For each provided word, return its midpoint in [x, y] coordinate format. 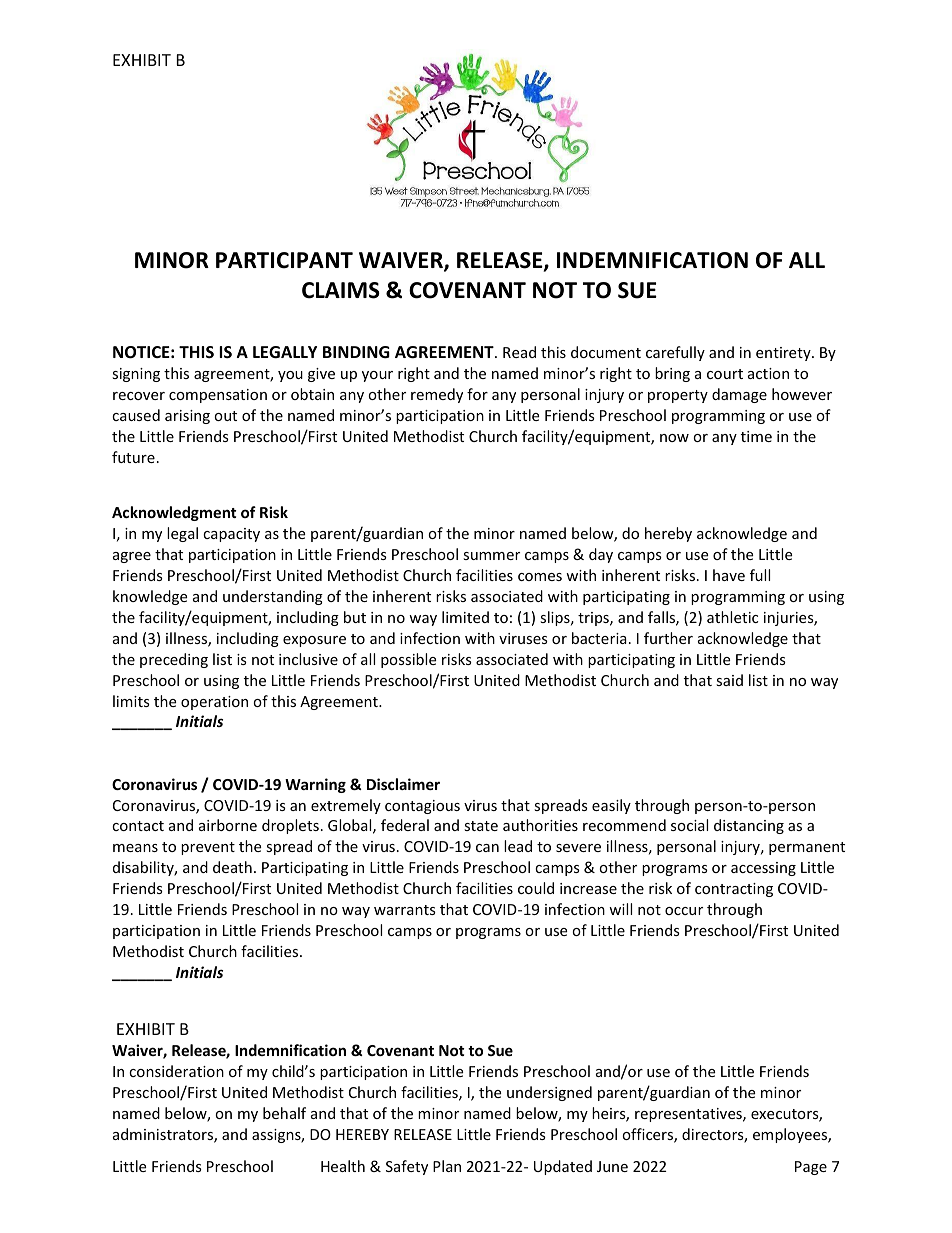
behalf [284, 1113]
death [232, 867]
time [756, 436]
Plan [447, 1166]
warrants [405, 910]
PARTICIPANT [284, 260]
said [729, 680]
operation [214, 703]
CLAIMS [341, 290]
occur [684, 911]
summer [491, 556]
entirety [784, 354]
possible [408, 660]
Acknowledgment [174, 513]
